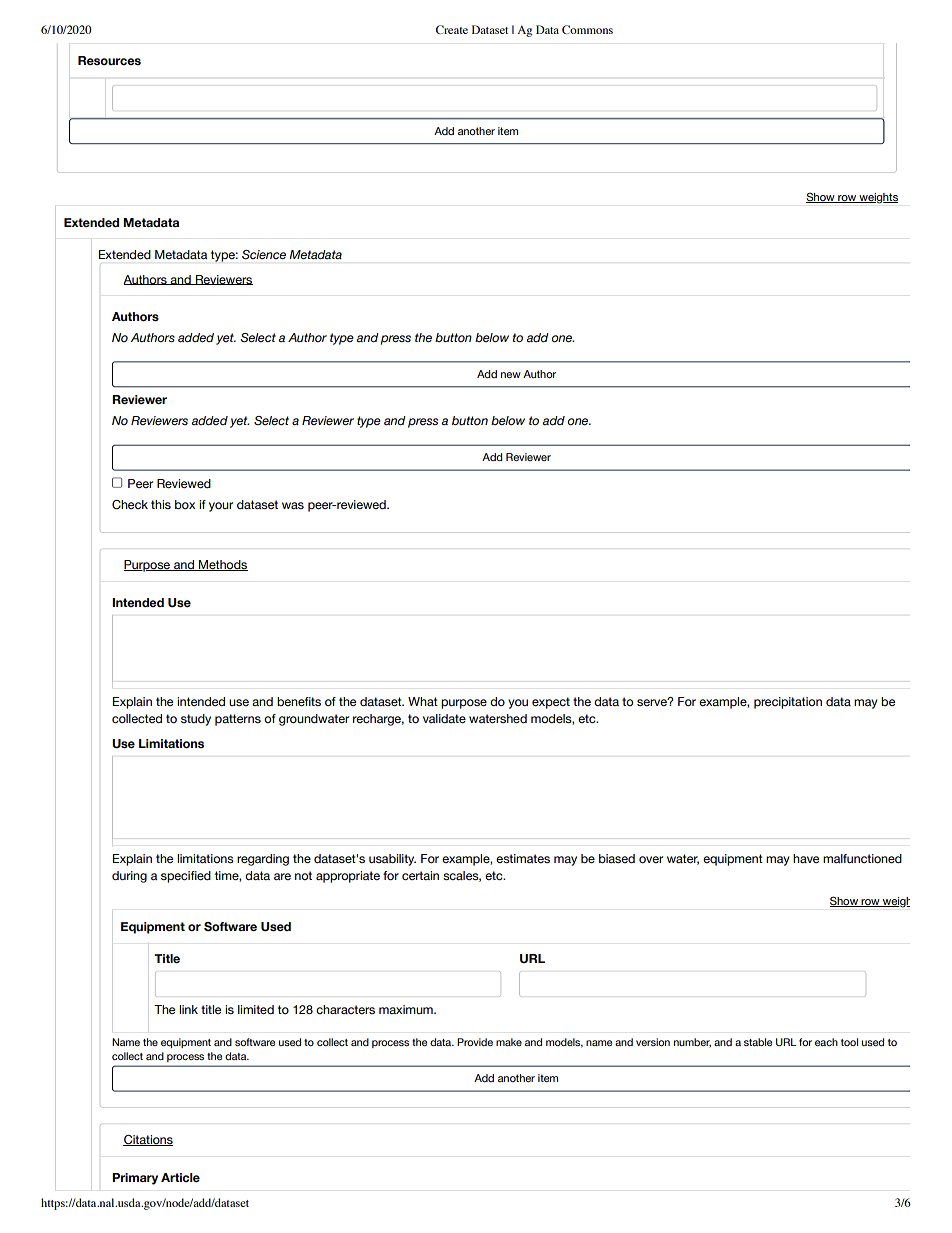 Image resolution: width=952 pixels, height=1233 pixels. Describe the element at coordinates (185, 504) in the screenshot. I see `box` at that location.
